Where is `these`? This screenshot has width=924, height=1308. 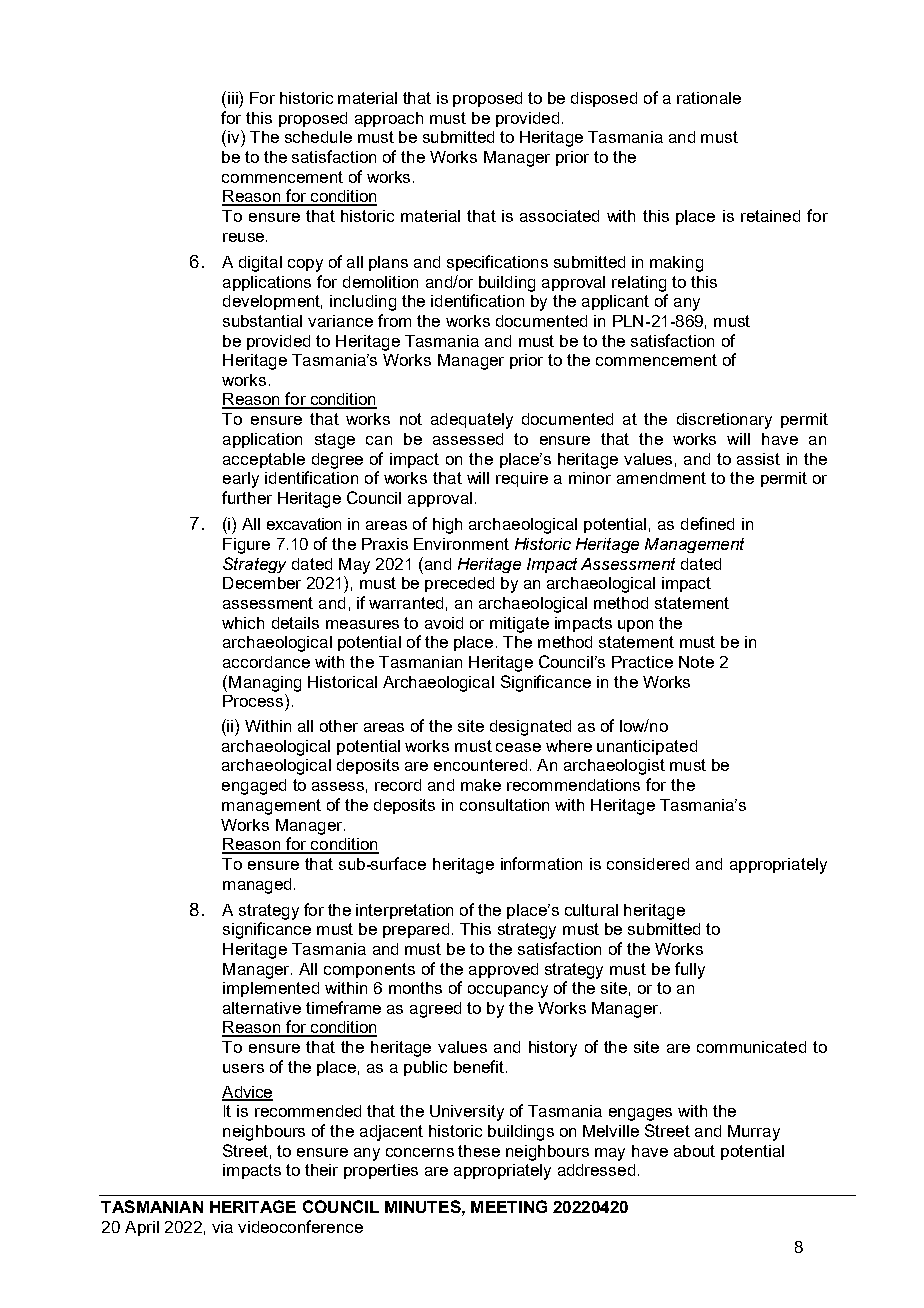
these is located at coordinates (479, 1151).
